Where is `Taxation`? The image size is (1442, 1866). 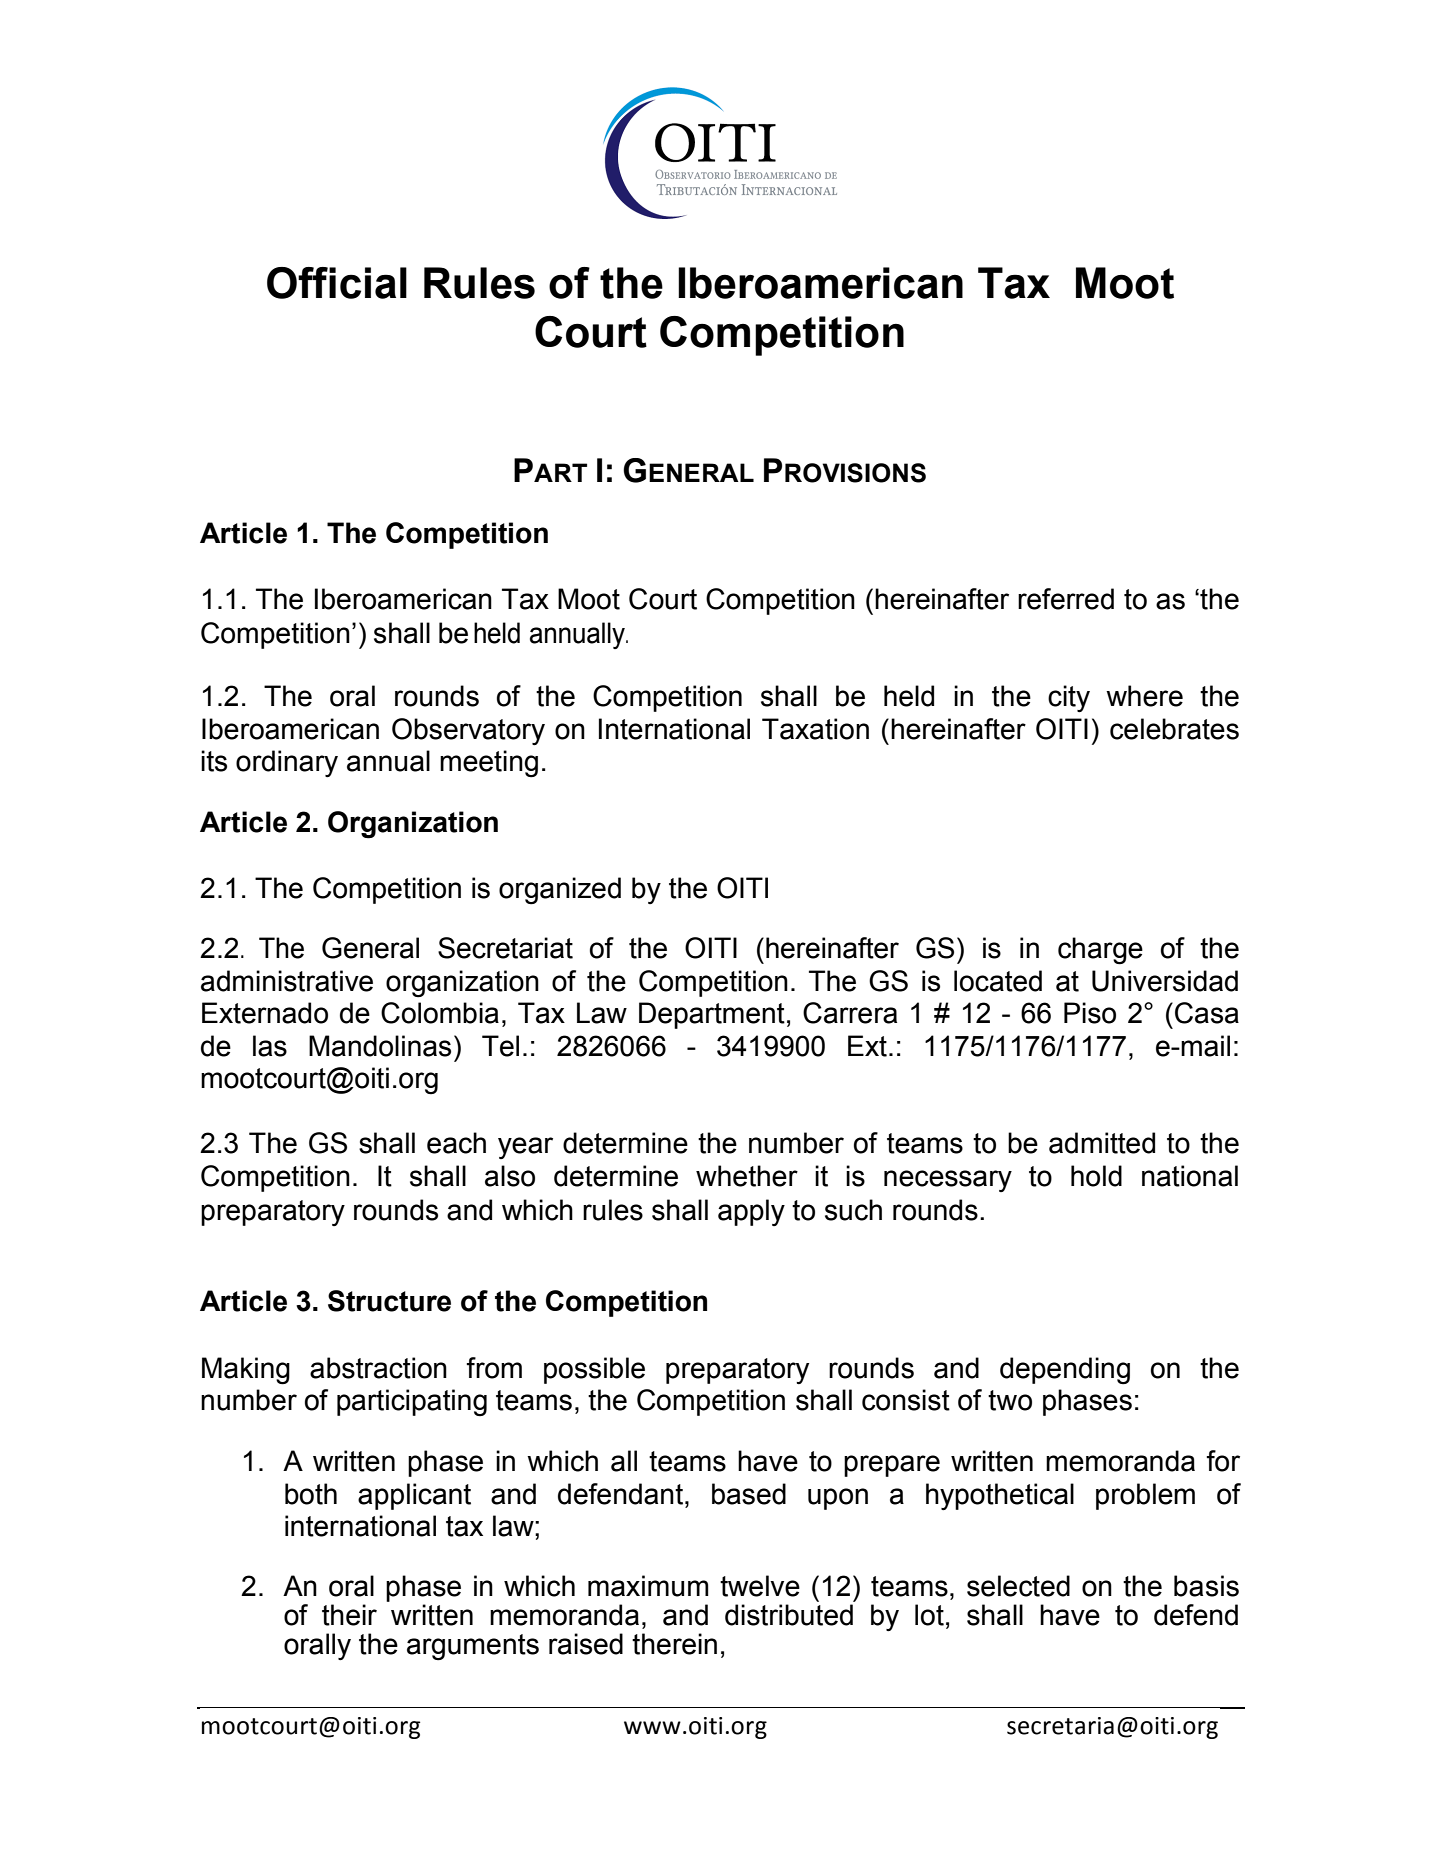
Taxation is located at coordinates (815, 729).
